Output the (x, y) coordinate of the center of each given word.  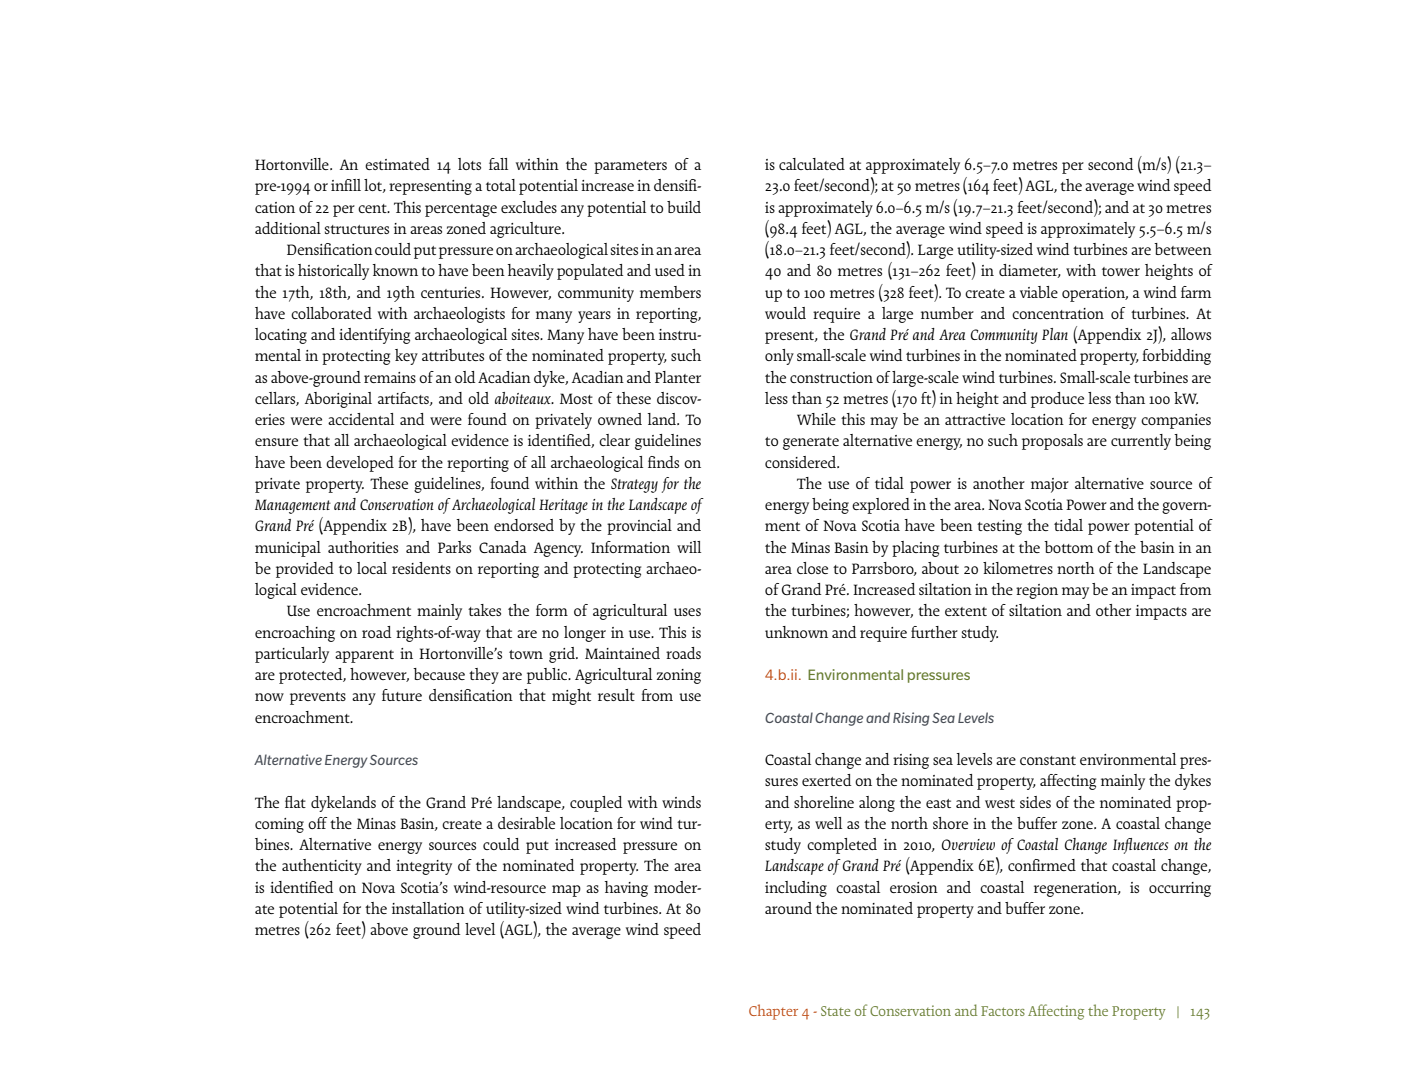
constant (1048, 760)
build (684, 207)
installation (428, 908)
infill (346, 185)
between (1183, 249)
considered (802, 462)
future (402, 695)
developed (360, 464)
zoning (679, 676)
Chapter (773, 1012)
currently (1141, 442)
